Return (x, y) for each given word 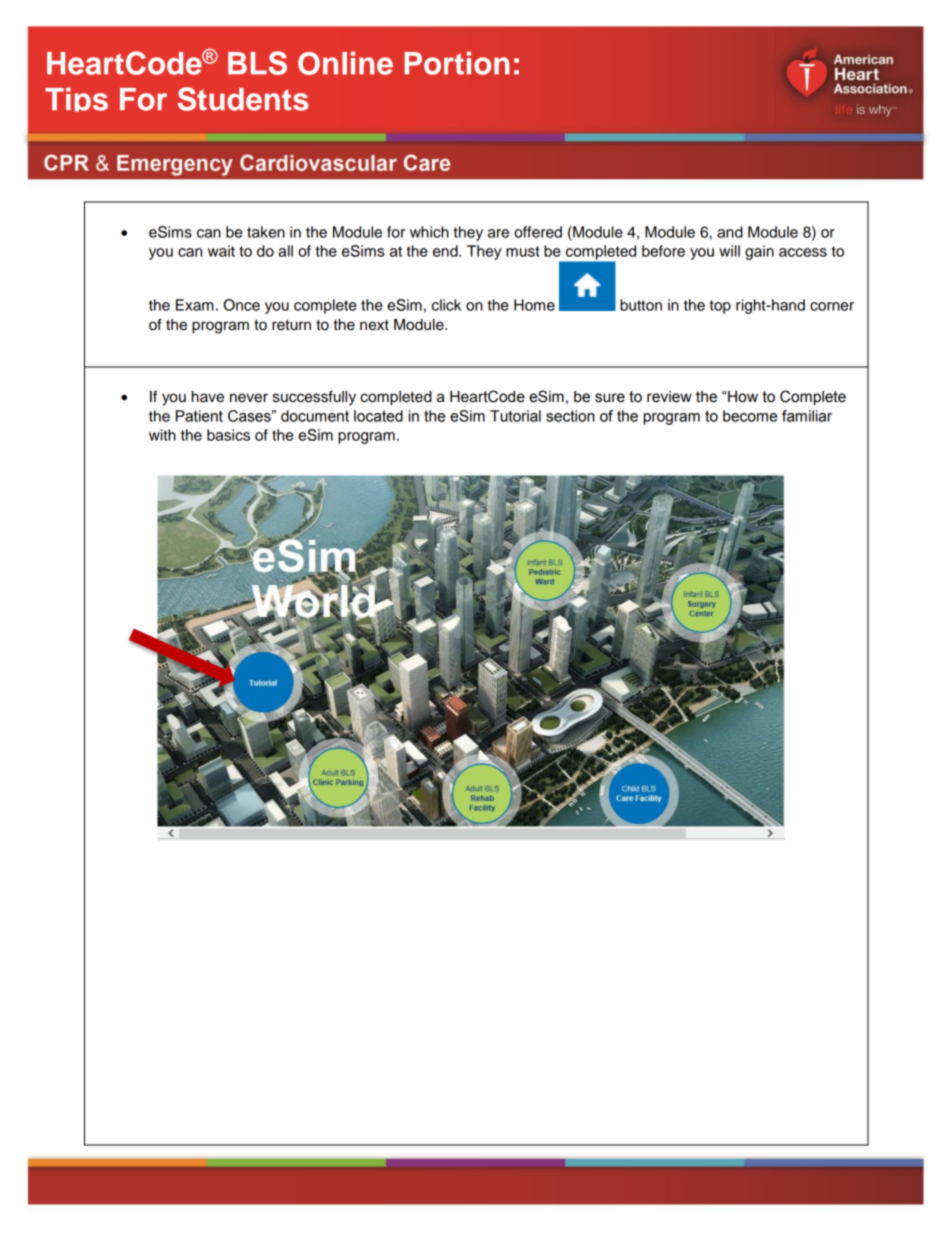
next (374, 325)
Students (243, 99)
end (446, 251)
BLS (257, 63)
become (750, 416)
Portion (457, 63)
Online (345, 63)
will (729, 251)
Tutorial (515, 416)
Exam (195, 305)
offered (538, 232)
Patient (199, 416)
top (720, 307)
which (429, 232)
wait (221, 251)
